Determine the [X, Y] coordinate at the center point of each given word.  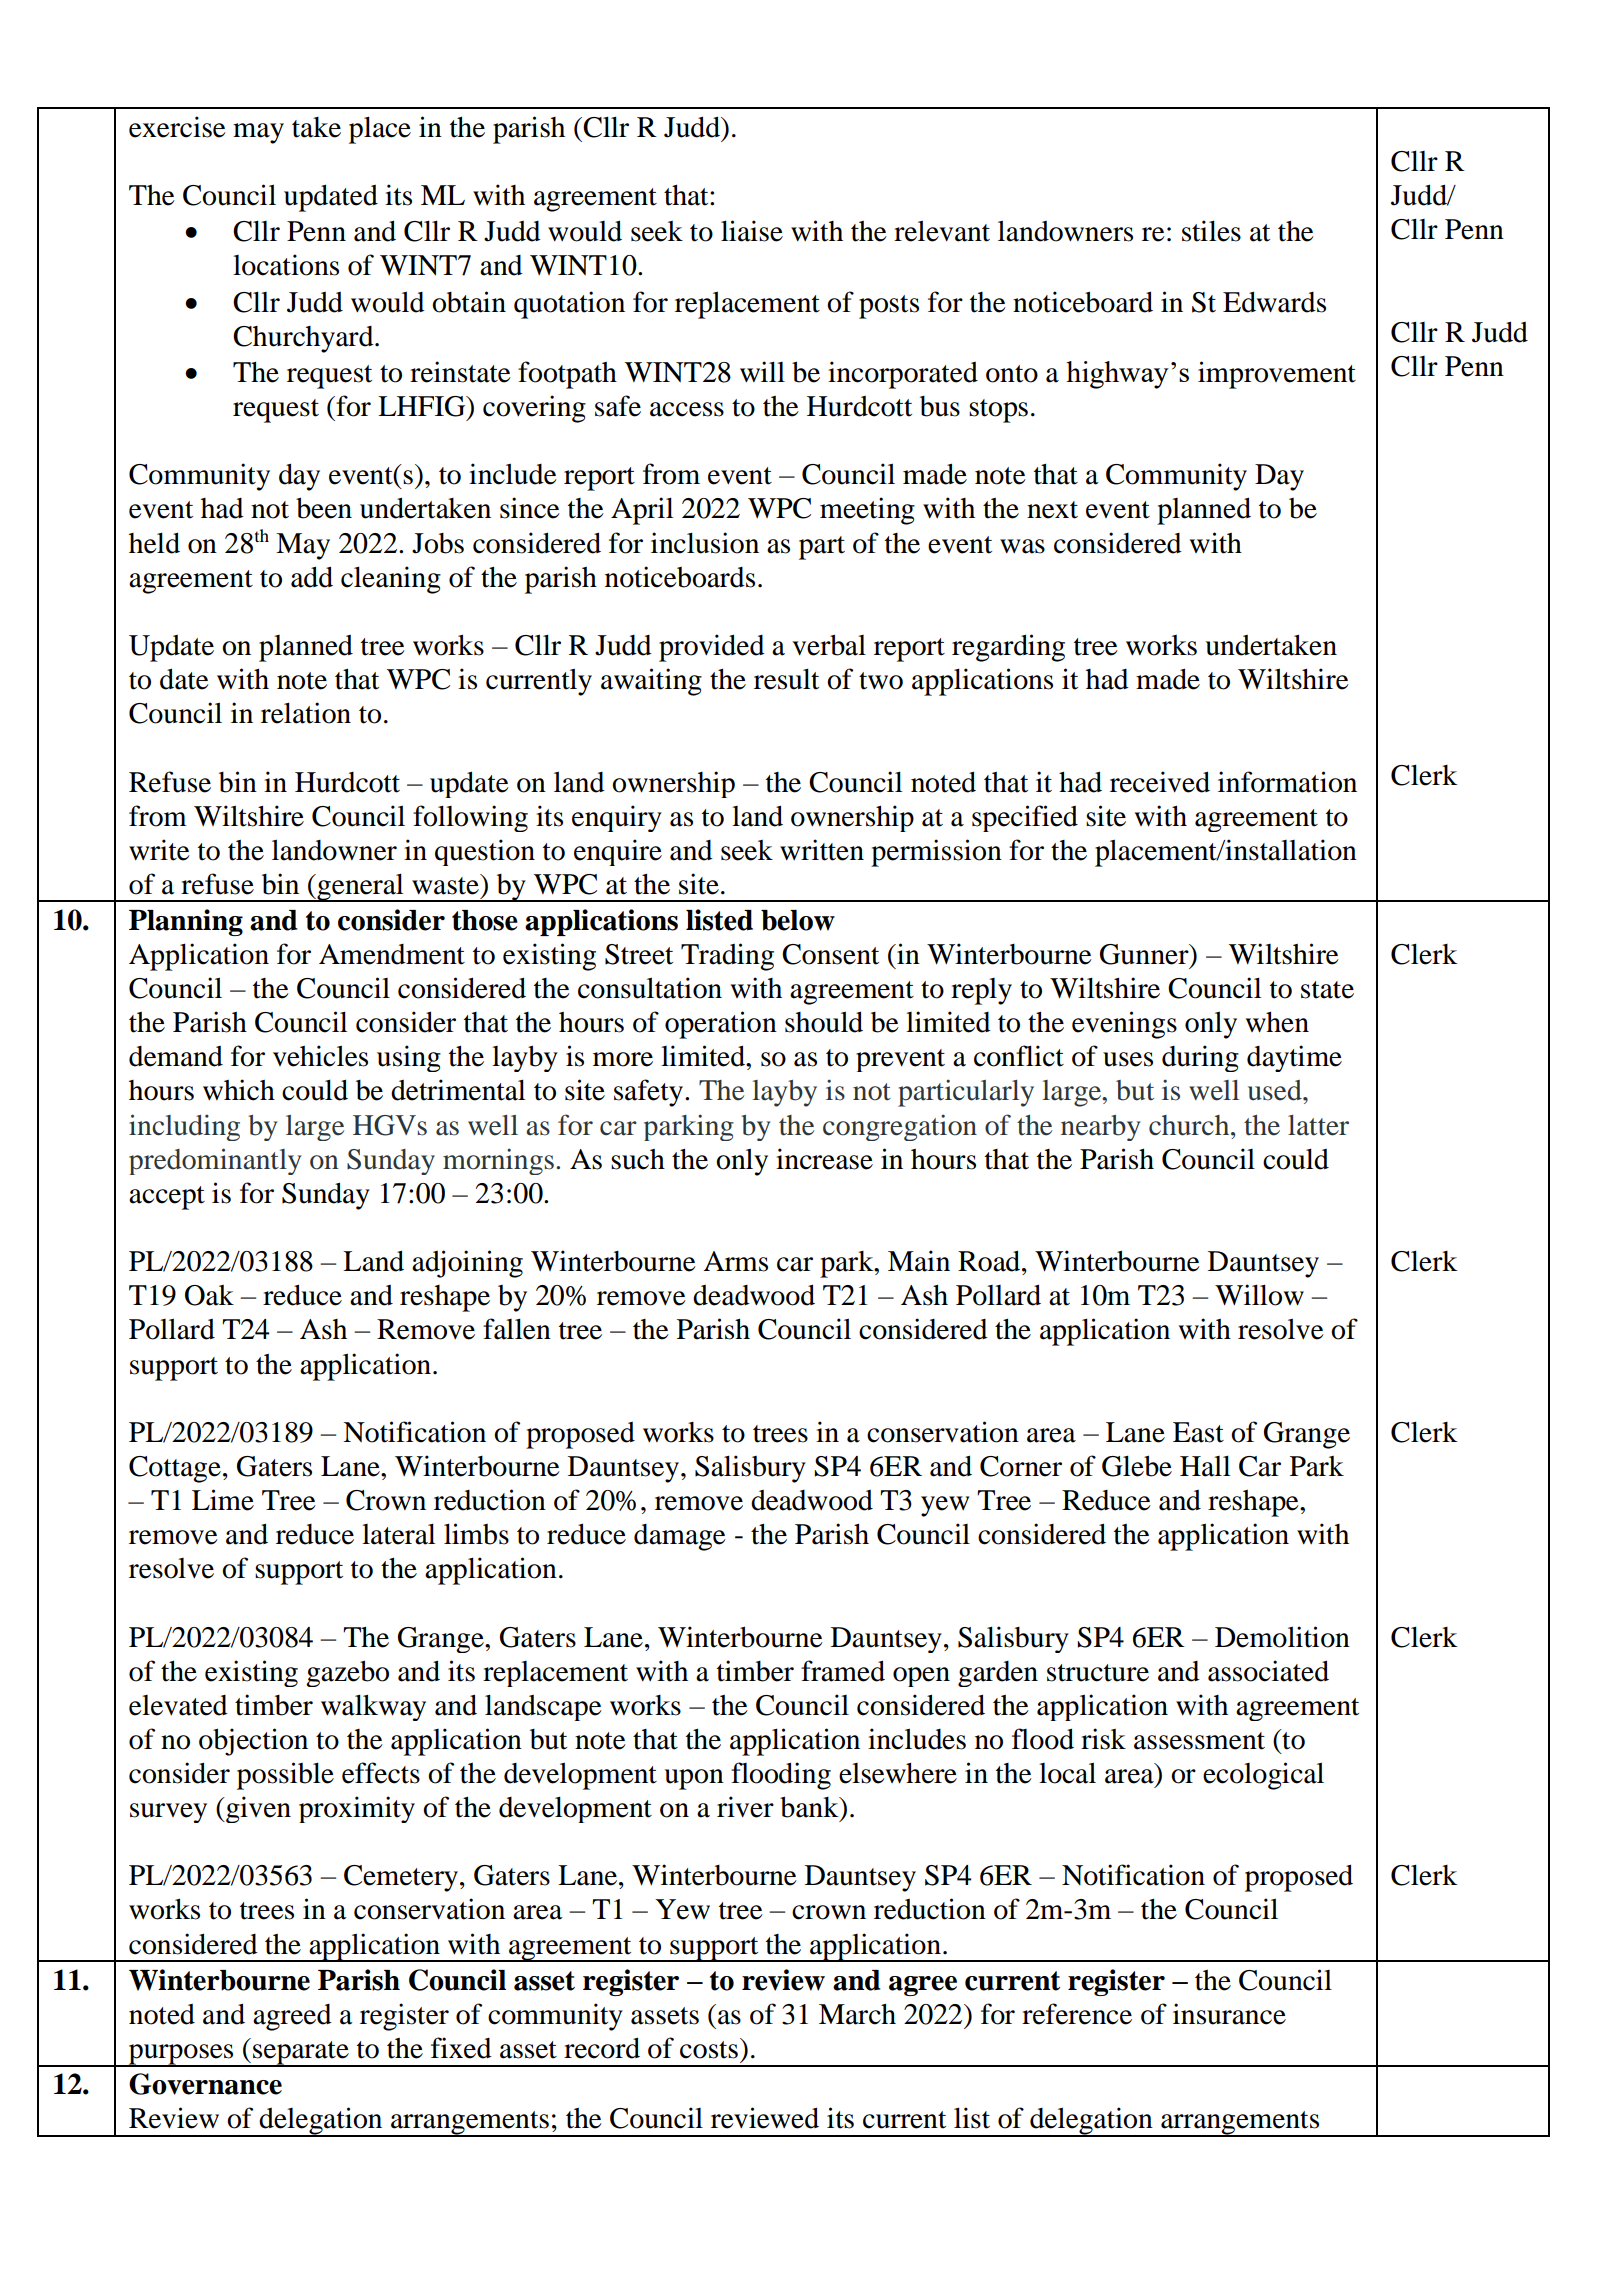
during [1200, 1058]
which [239, 1090]
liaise [752, 231]
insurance [1229, 2014]
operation [721, 1025]
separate [301, 2054]
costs [709, 2050]
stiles [1211, 231]
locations [286, 265]
